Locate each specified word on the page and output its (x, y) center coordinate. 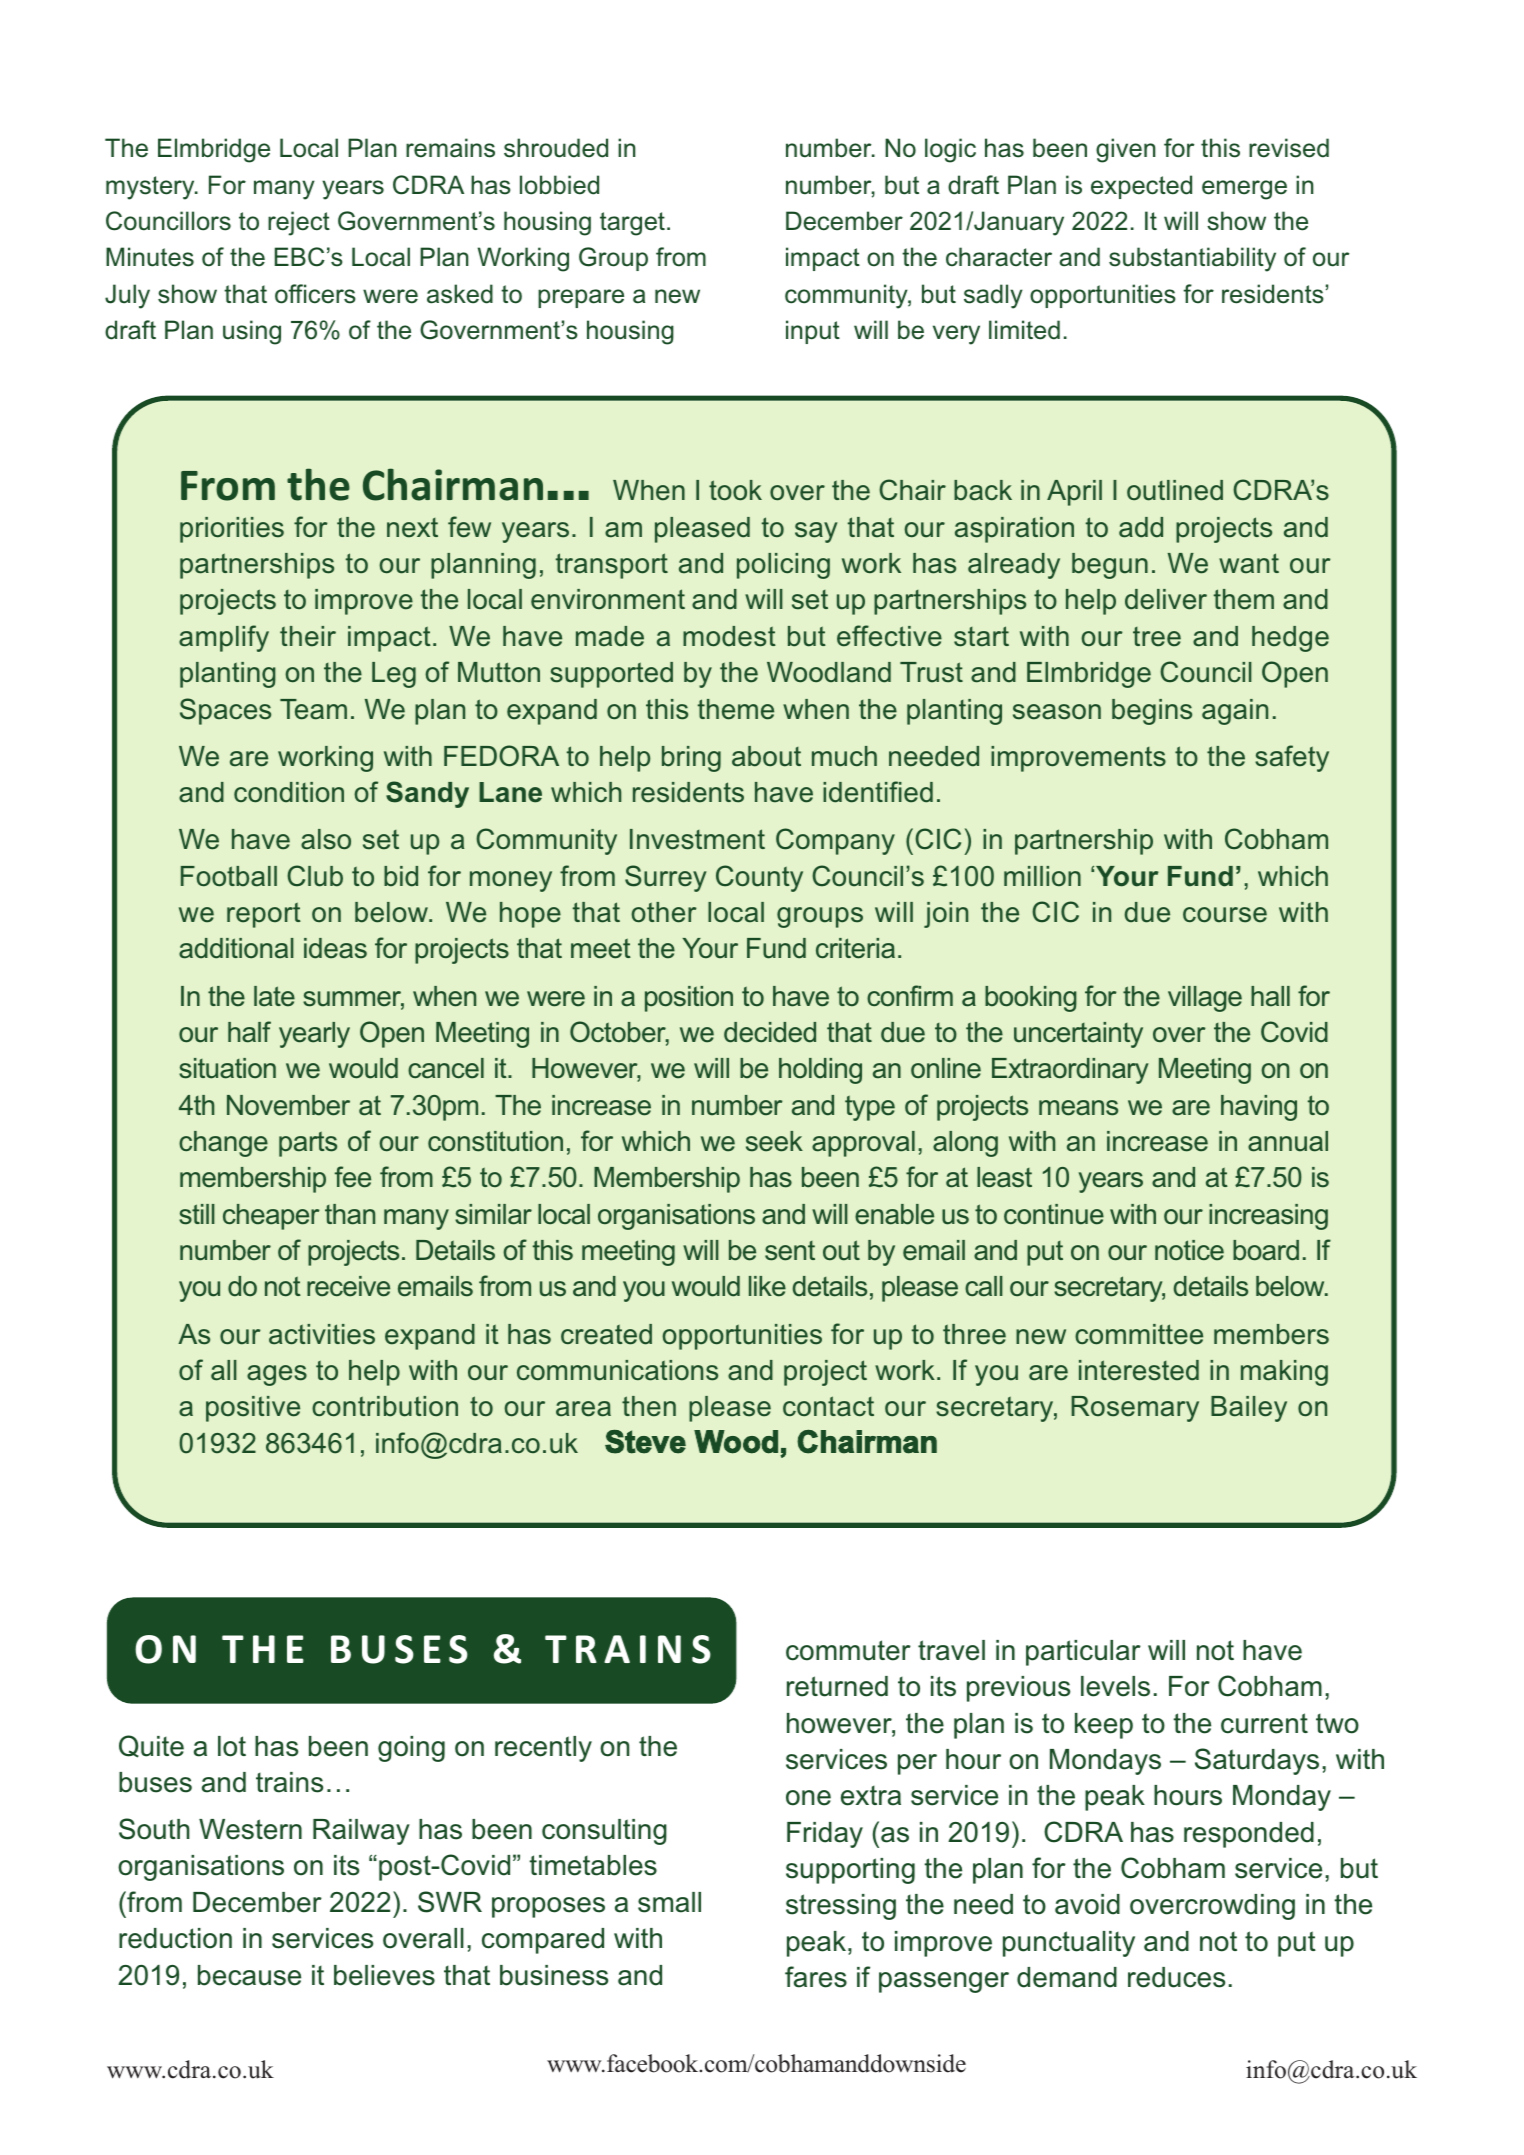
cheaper (271, 1217)
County (759, 878)
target (632, 224)
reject (299, 223)
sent (790, 1251)
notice (1189, 1250)
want (1249, 563)
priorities (232, 530)
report (264, 915)
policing (783, 566)
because (249, 1975)
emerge (1244, 190)
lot (232, 1746)
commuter (848, 1650)
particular (1083, 1653)
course (1225, 915)
